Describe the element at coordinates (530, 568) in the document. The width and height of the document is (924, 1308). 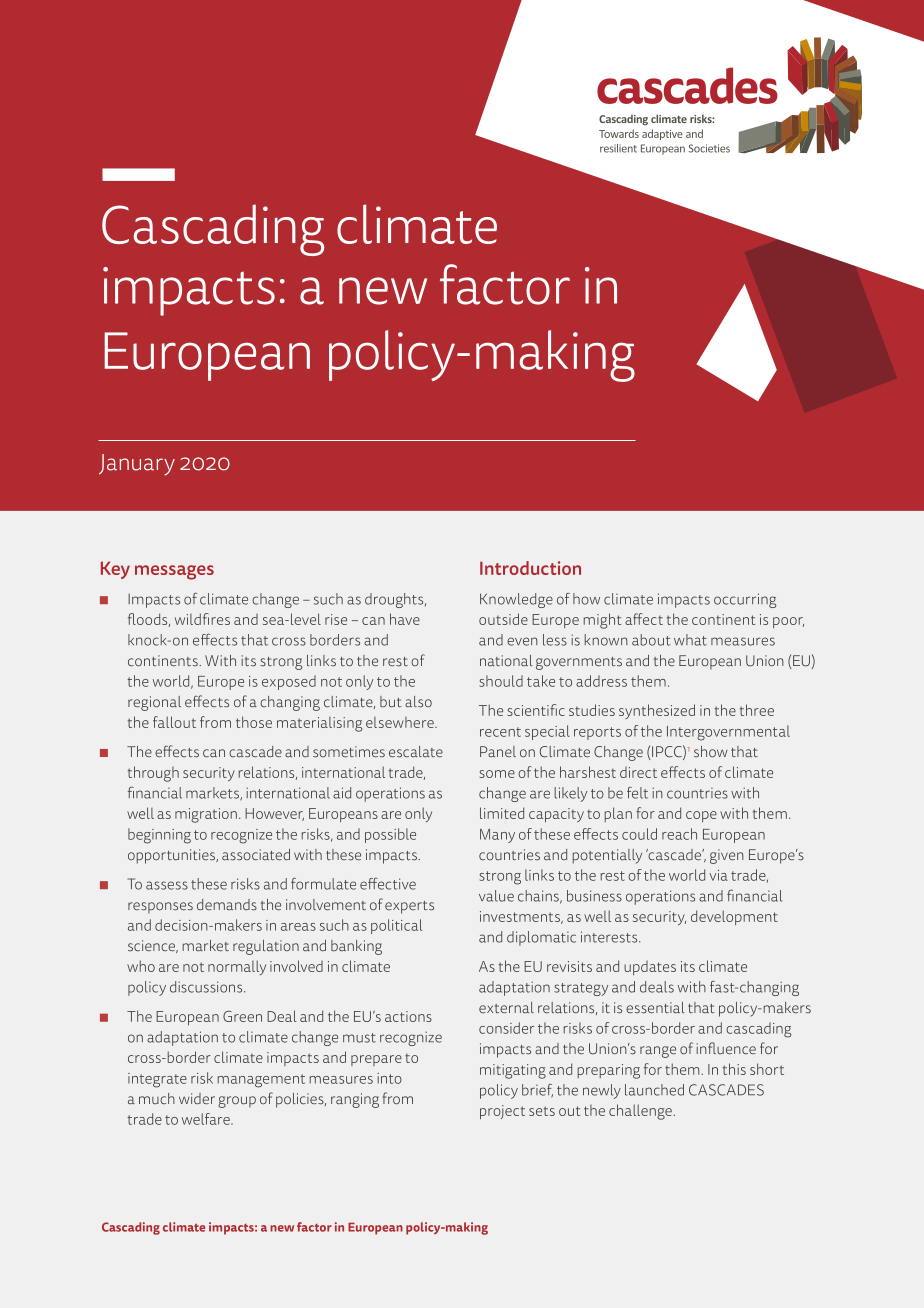
I see `Introduction` at that location.
